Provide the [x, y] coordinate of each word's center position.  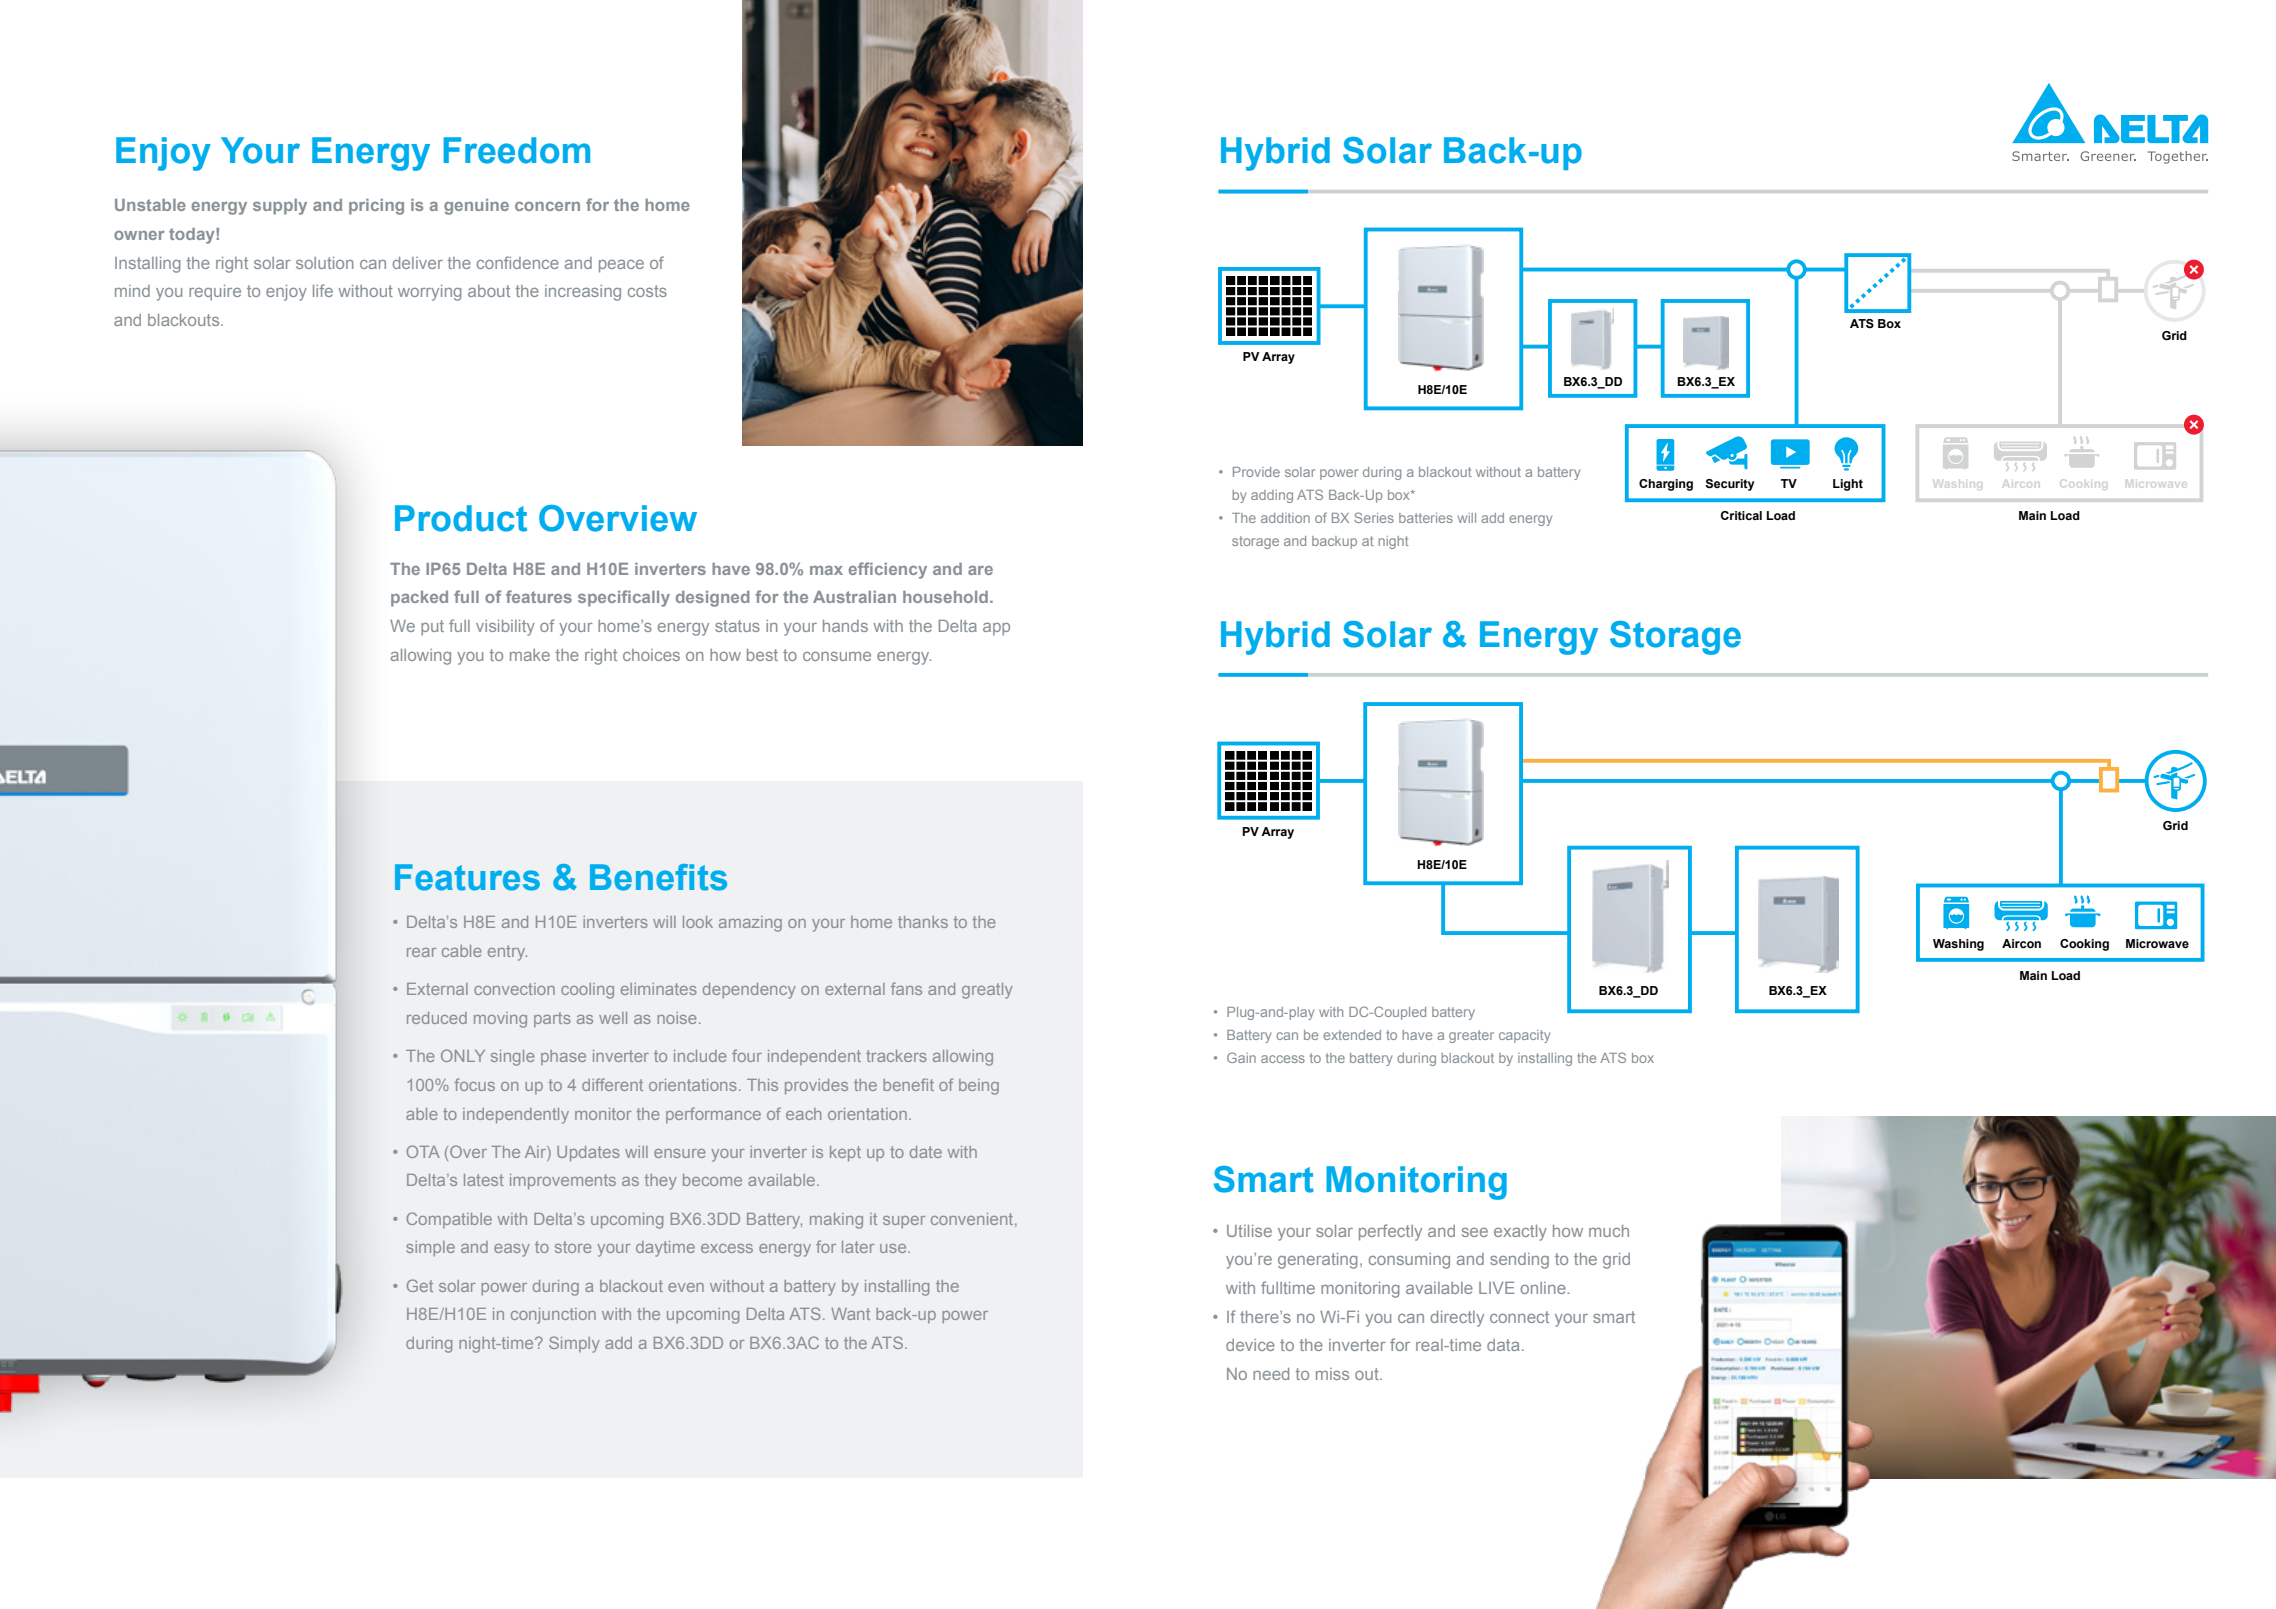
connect [1519, 1317]
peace [621, 266]
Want [850, 1314]
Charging [1666, 485]
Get [420, 1285]
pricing [376, 207]
